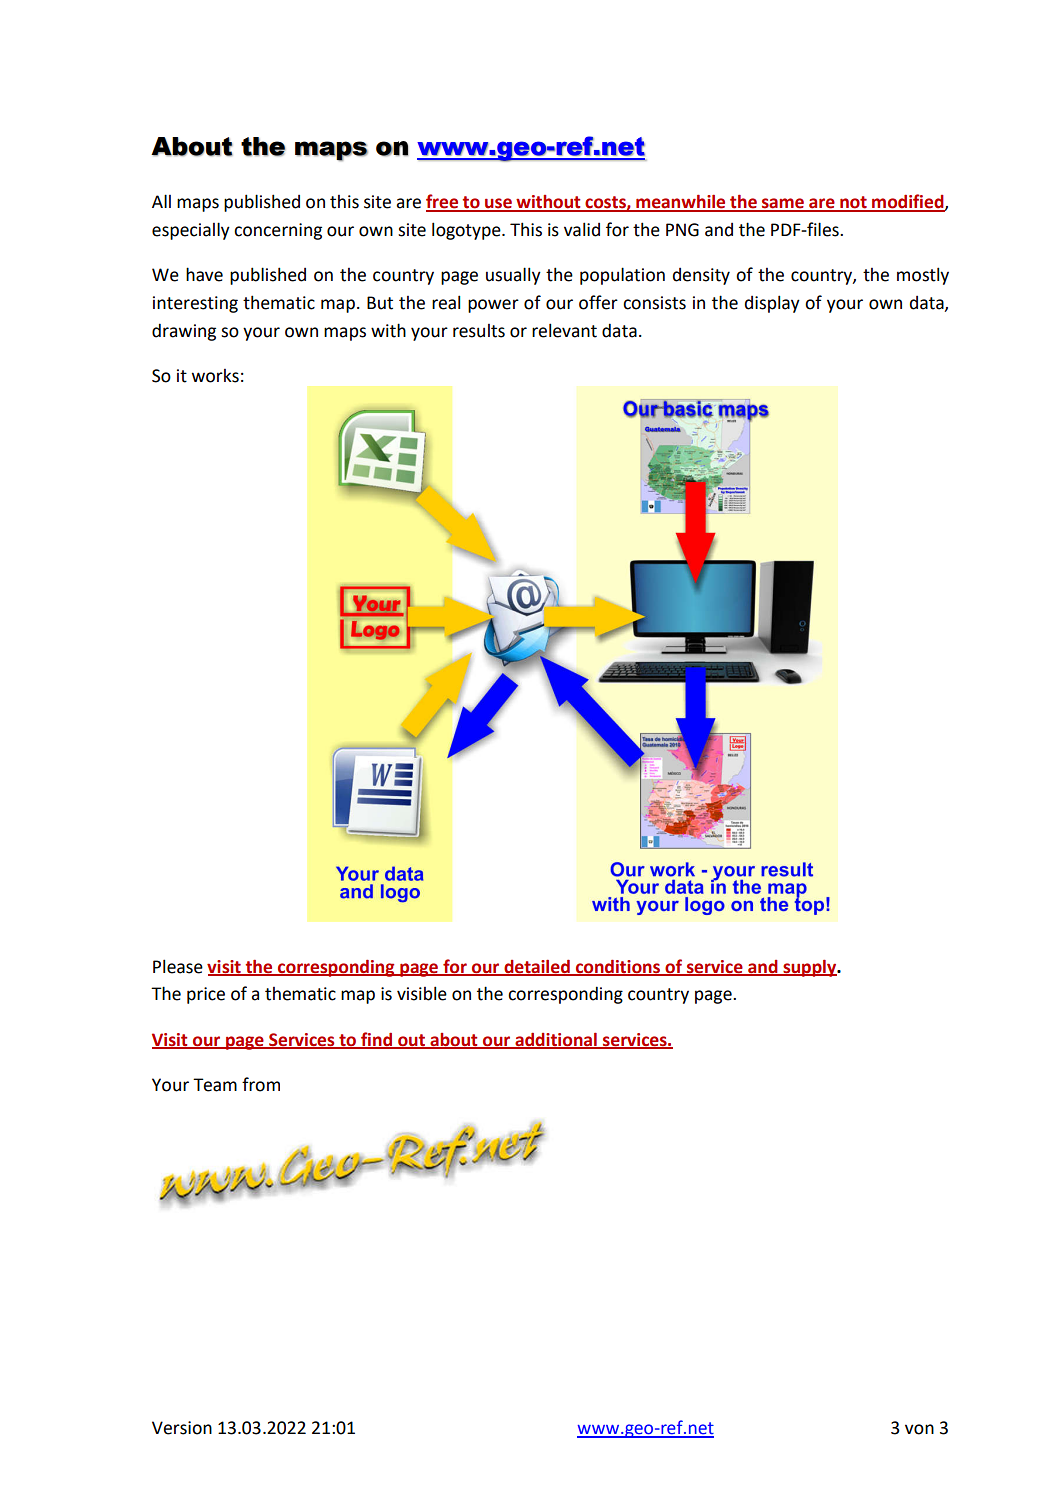 This screenshot has height=1503, width=1063. I want to click on display, so click(772, 304).
